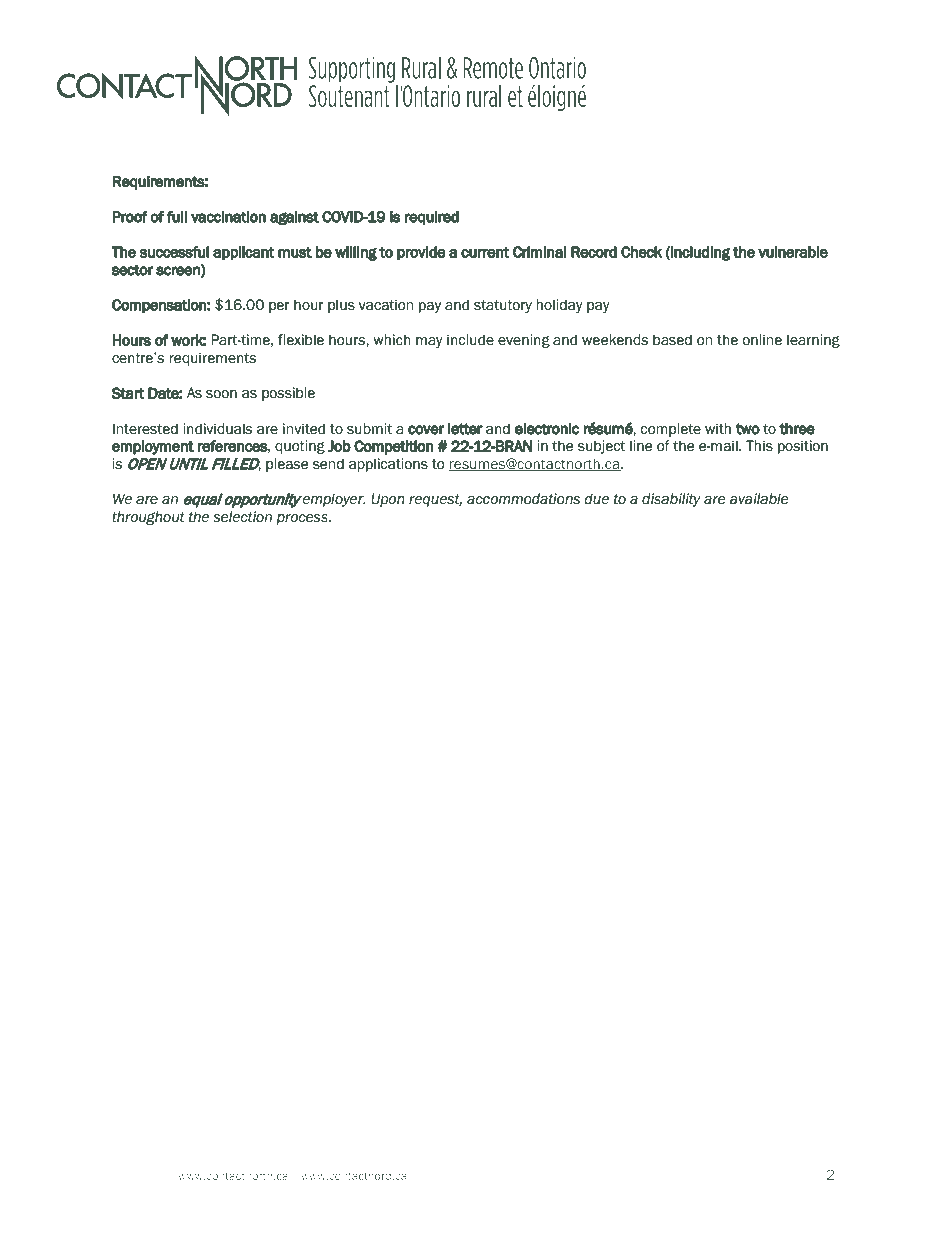 This screenshot has height=1233, width=952. I want to click on required, so click(432, 218).
